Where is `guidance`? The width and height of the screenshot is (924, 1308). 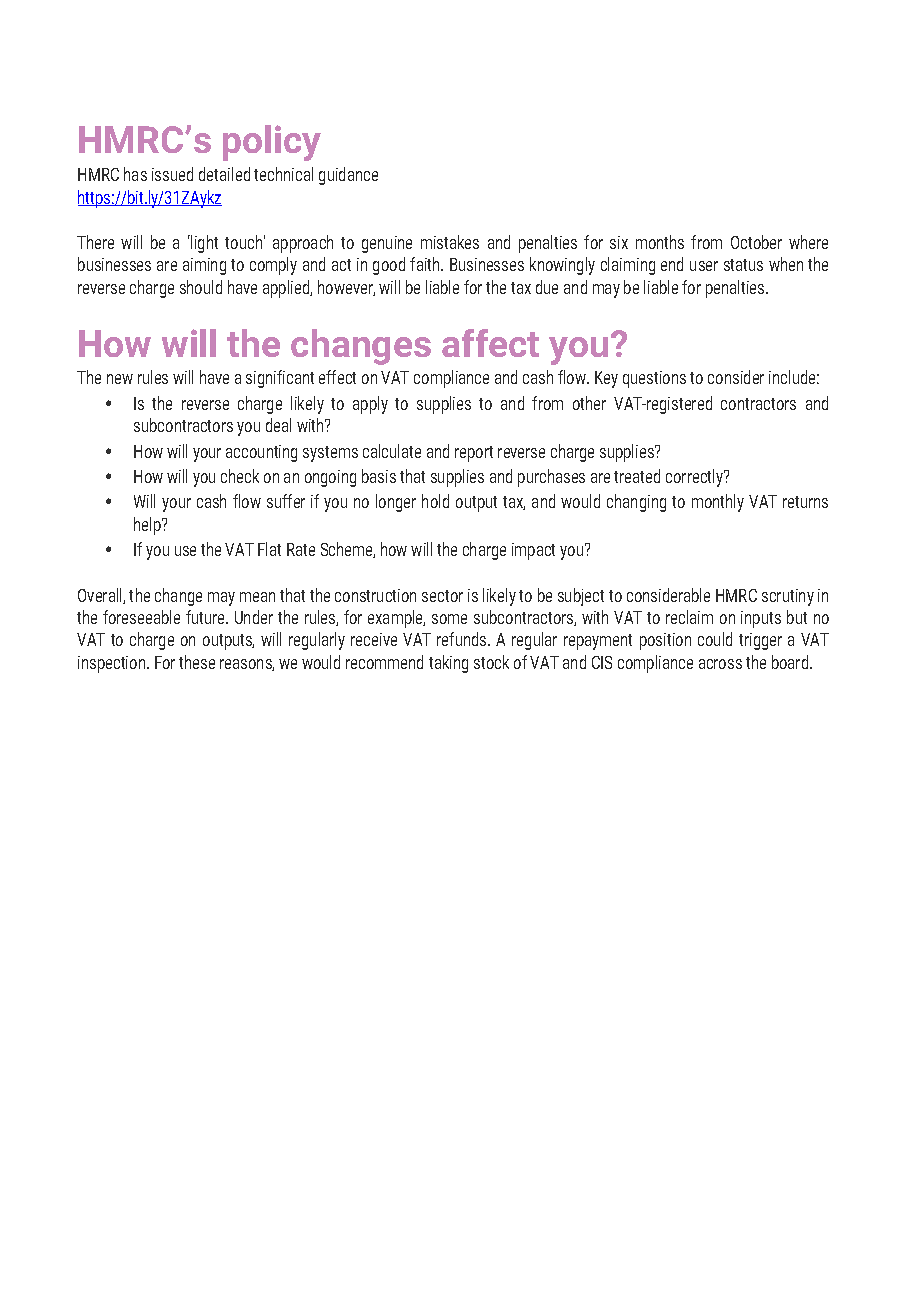 guidance is located at coordinates (348, 176).
